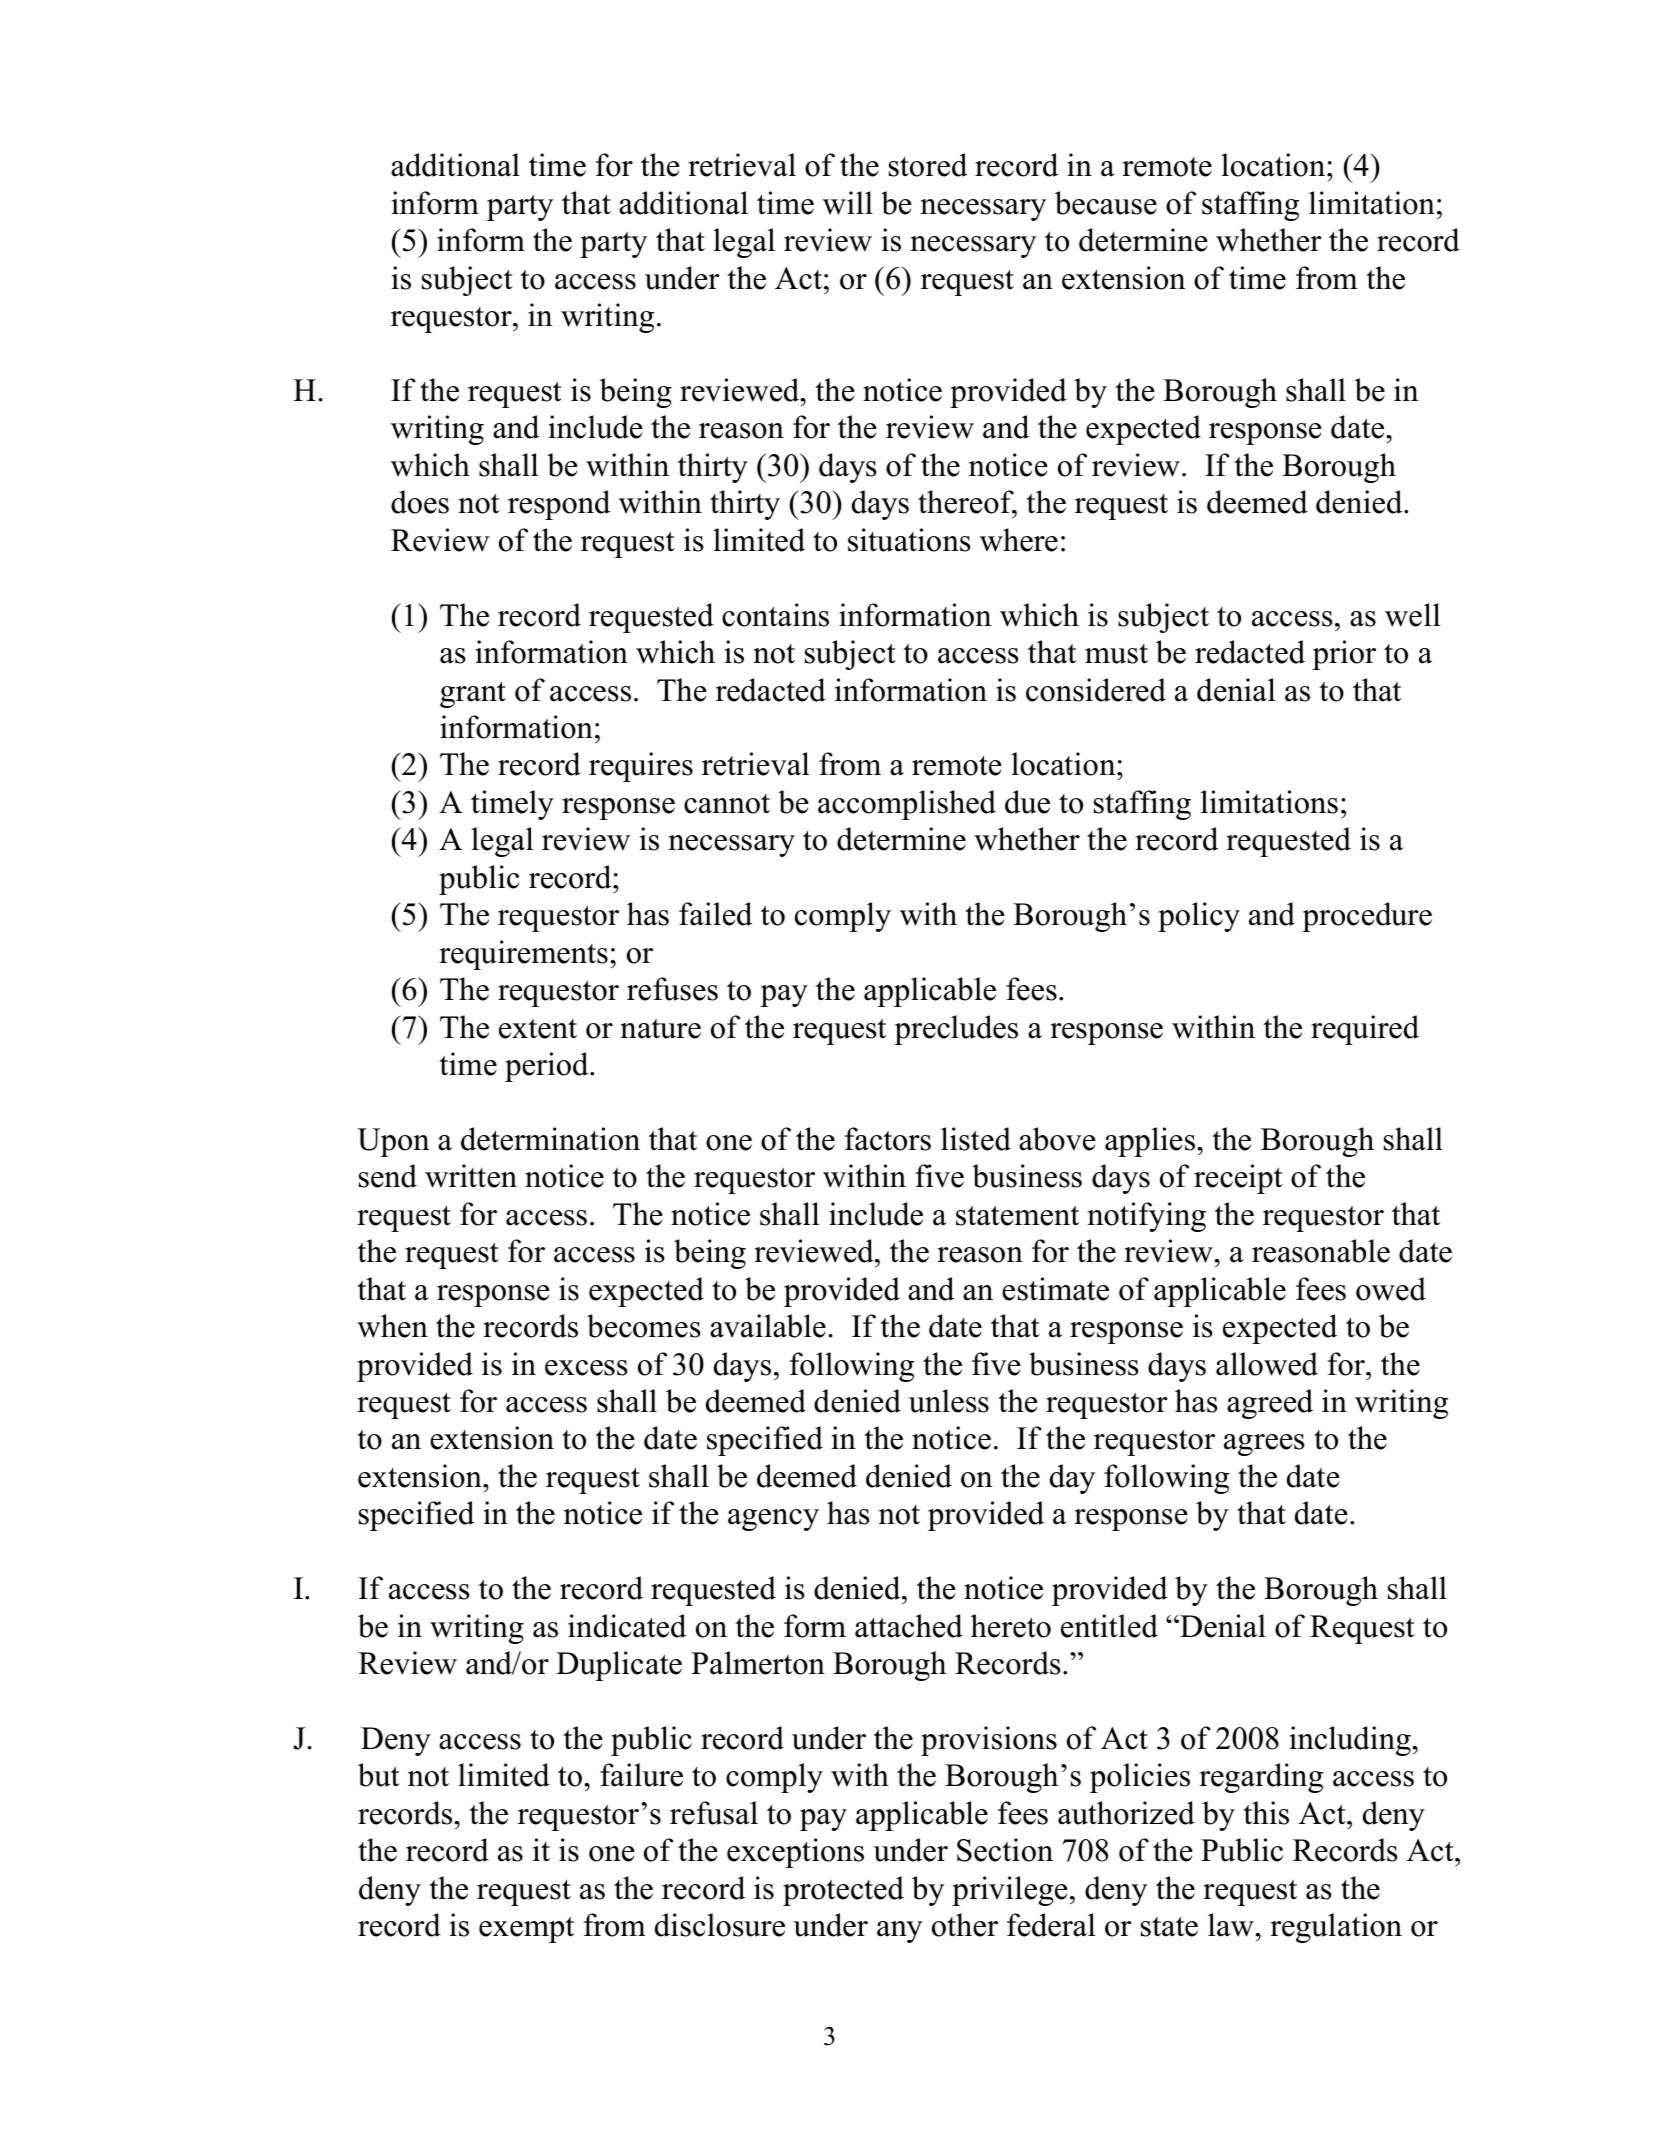 This screenshot has width=1660, height=2149. I want to click on extent, so click(538, 1029).
